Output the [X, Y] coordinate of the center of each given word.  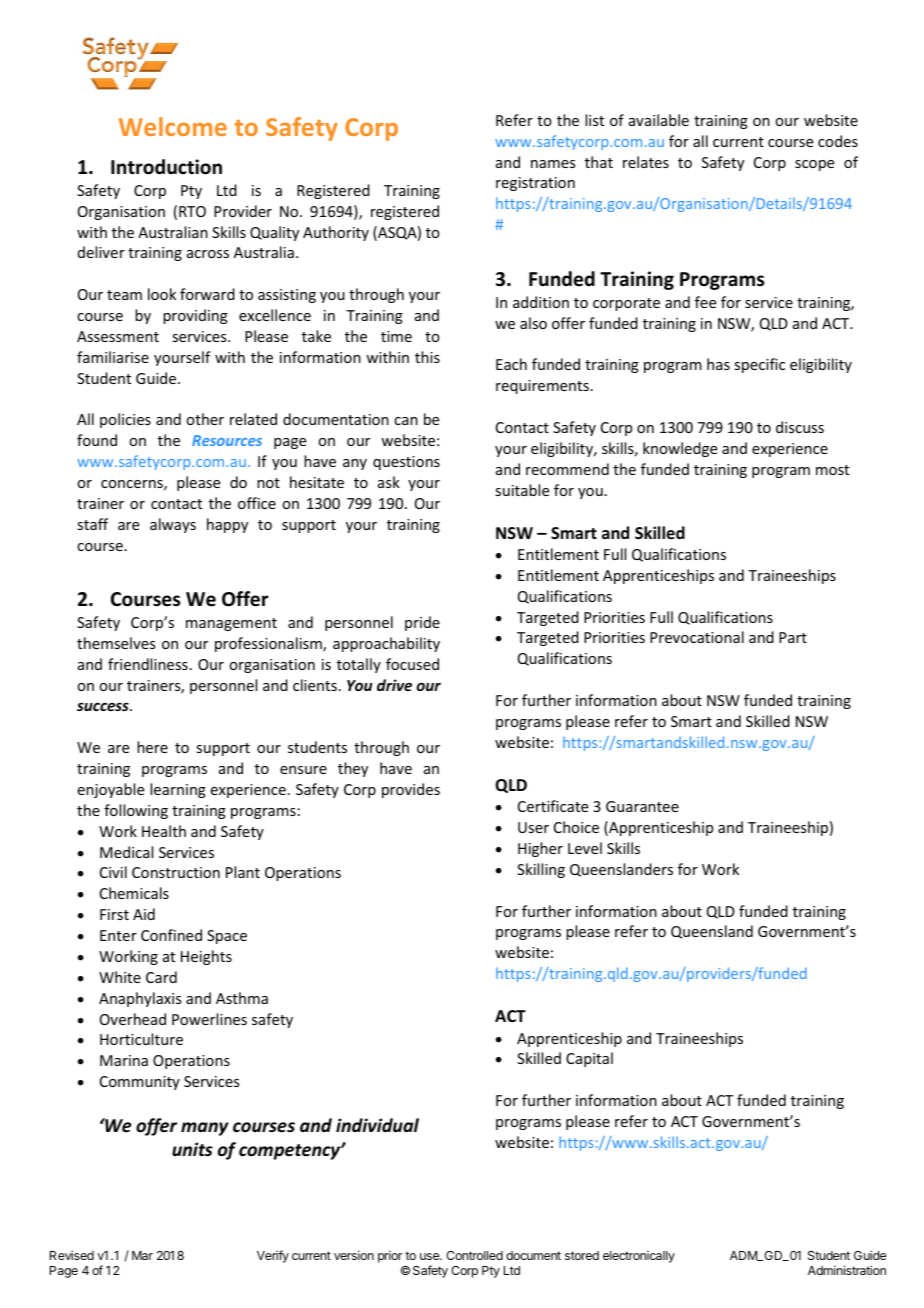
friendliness [148, 664]
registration [535, 184]
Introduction [166, 167]
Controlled [474, 1255]
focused [412, 664]
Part [793, 637]
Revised [72, 1255]
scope [814, 165]
